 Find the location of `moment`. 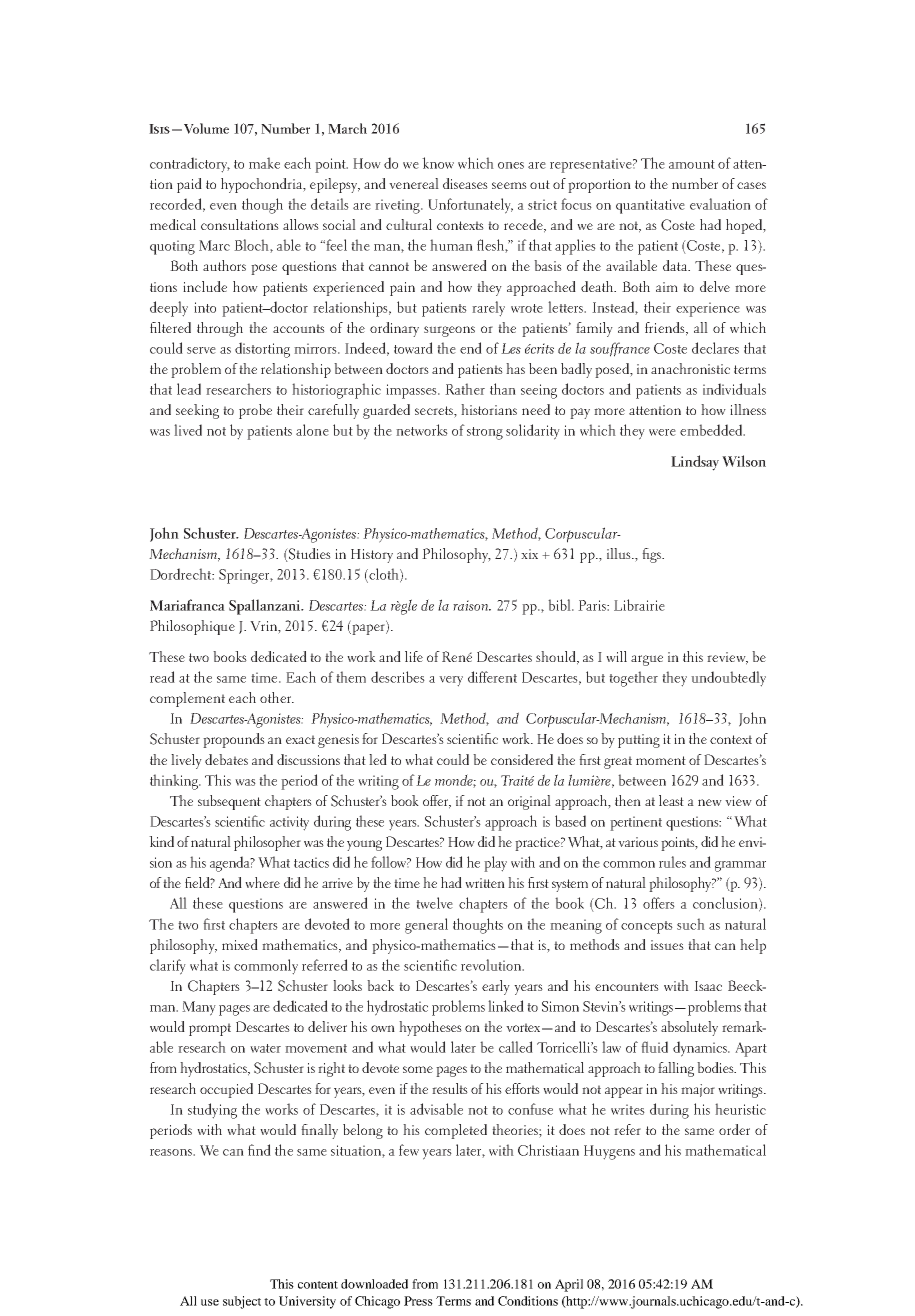

moment is located at coordinates (661, 760).
